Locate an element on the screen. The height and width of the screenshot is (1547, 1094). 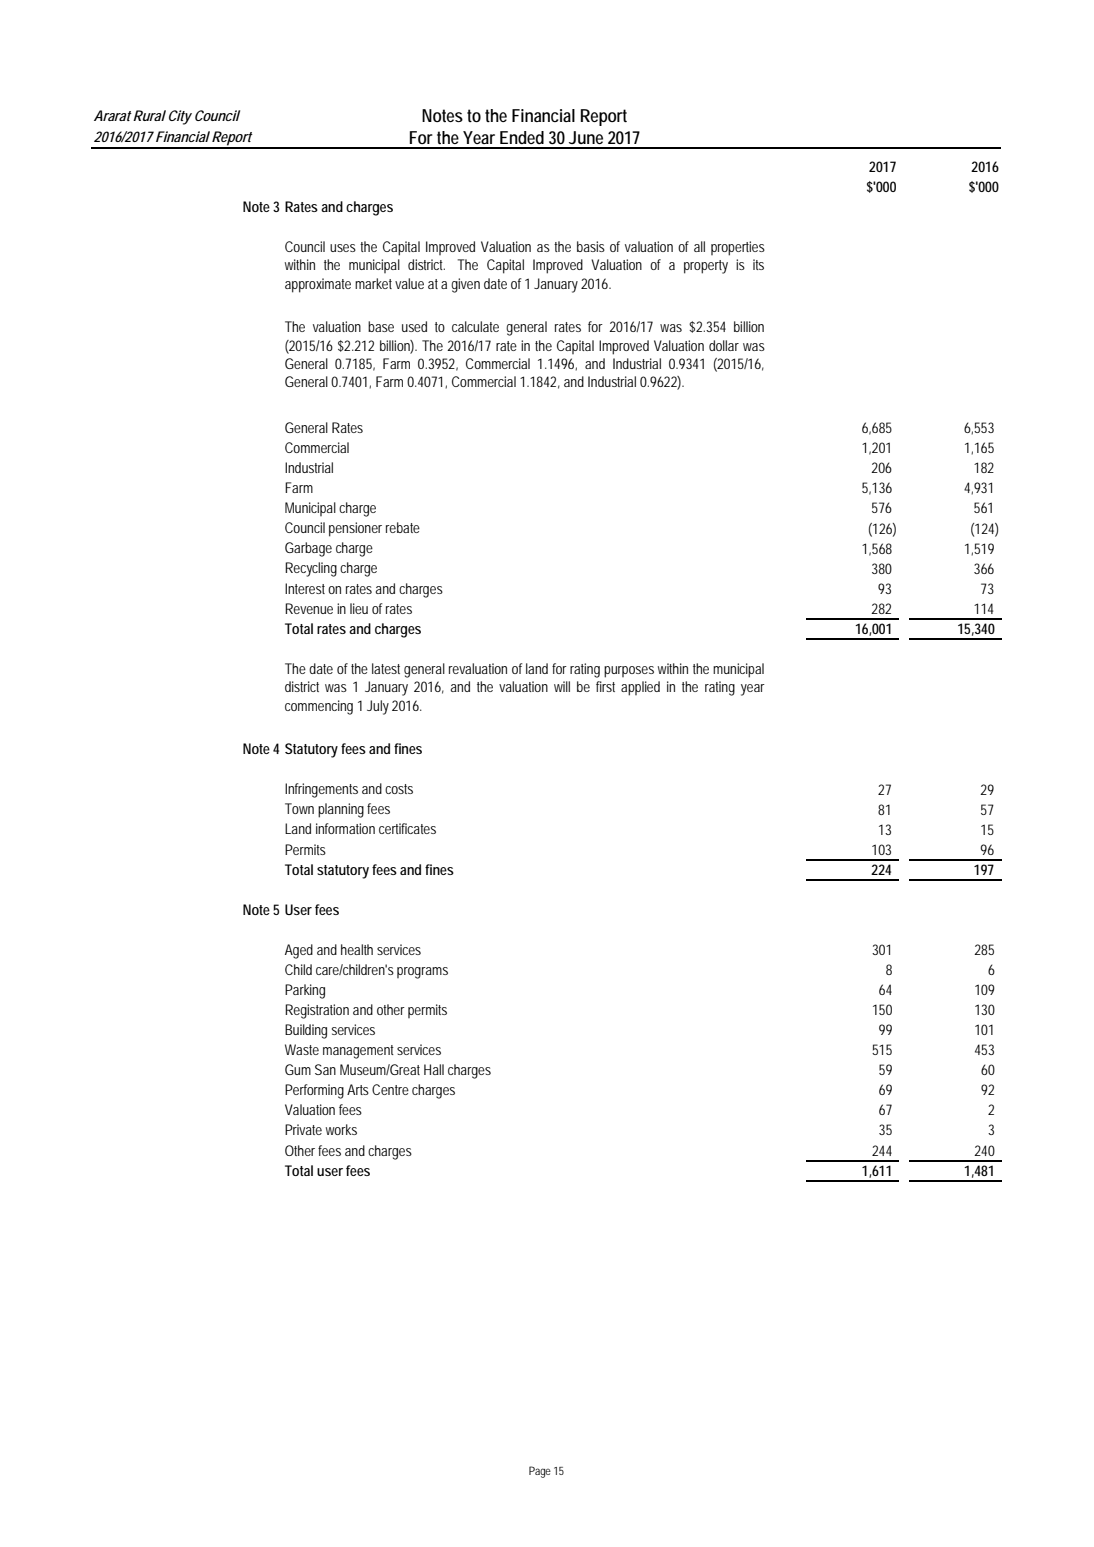
basis is located at coordinates (591, 246).
